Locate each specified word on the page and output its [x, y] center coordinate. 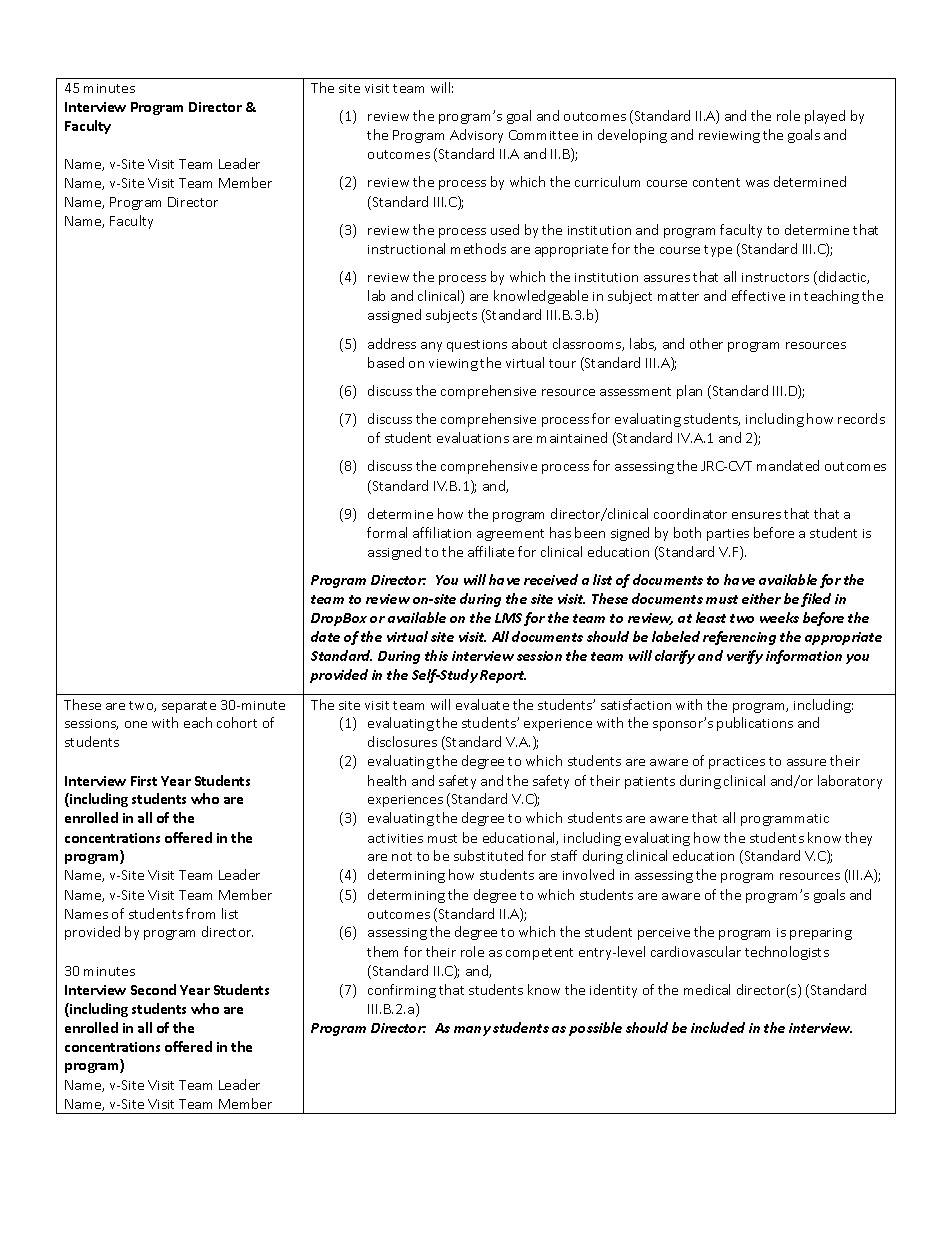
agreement [510, 535]
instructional [406, 248]
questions [477, 346]
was [757, 183]
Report [503, 676]
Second [153, 989]
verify [745, 657]
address [392, 343]
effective [758, 295]
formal [387, 532]
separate [189, 707]
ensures [756, 515]
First [144, 781]
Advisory [476, 136]
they [858, 839]
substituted [488, 855]
